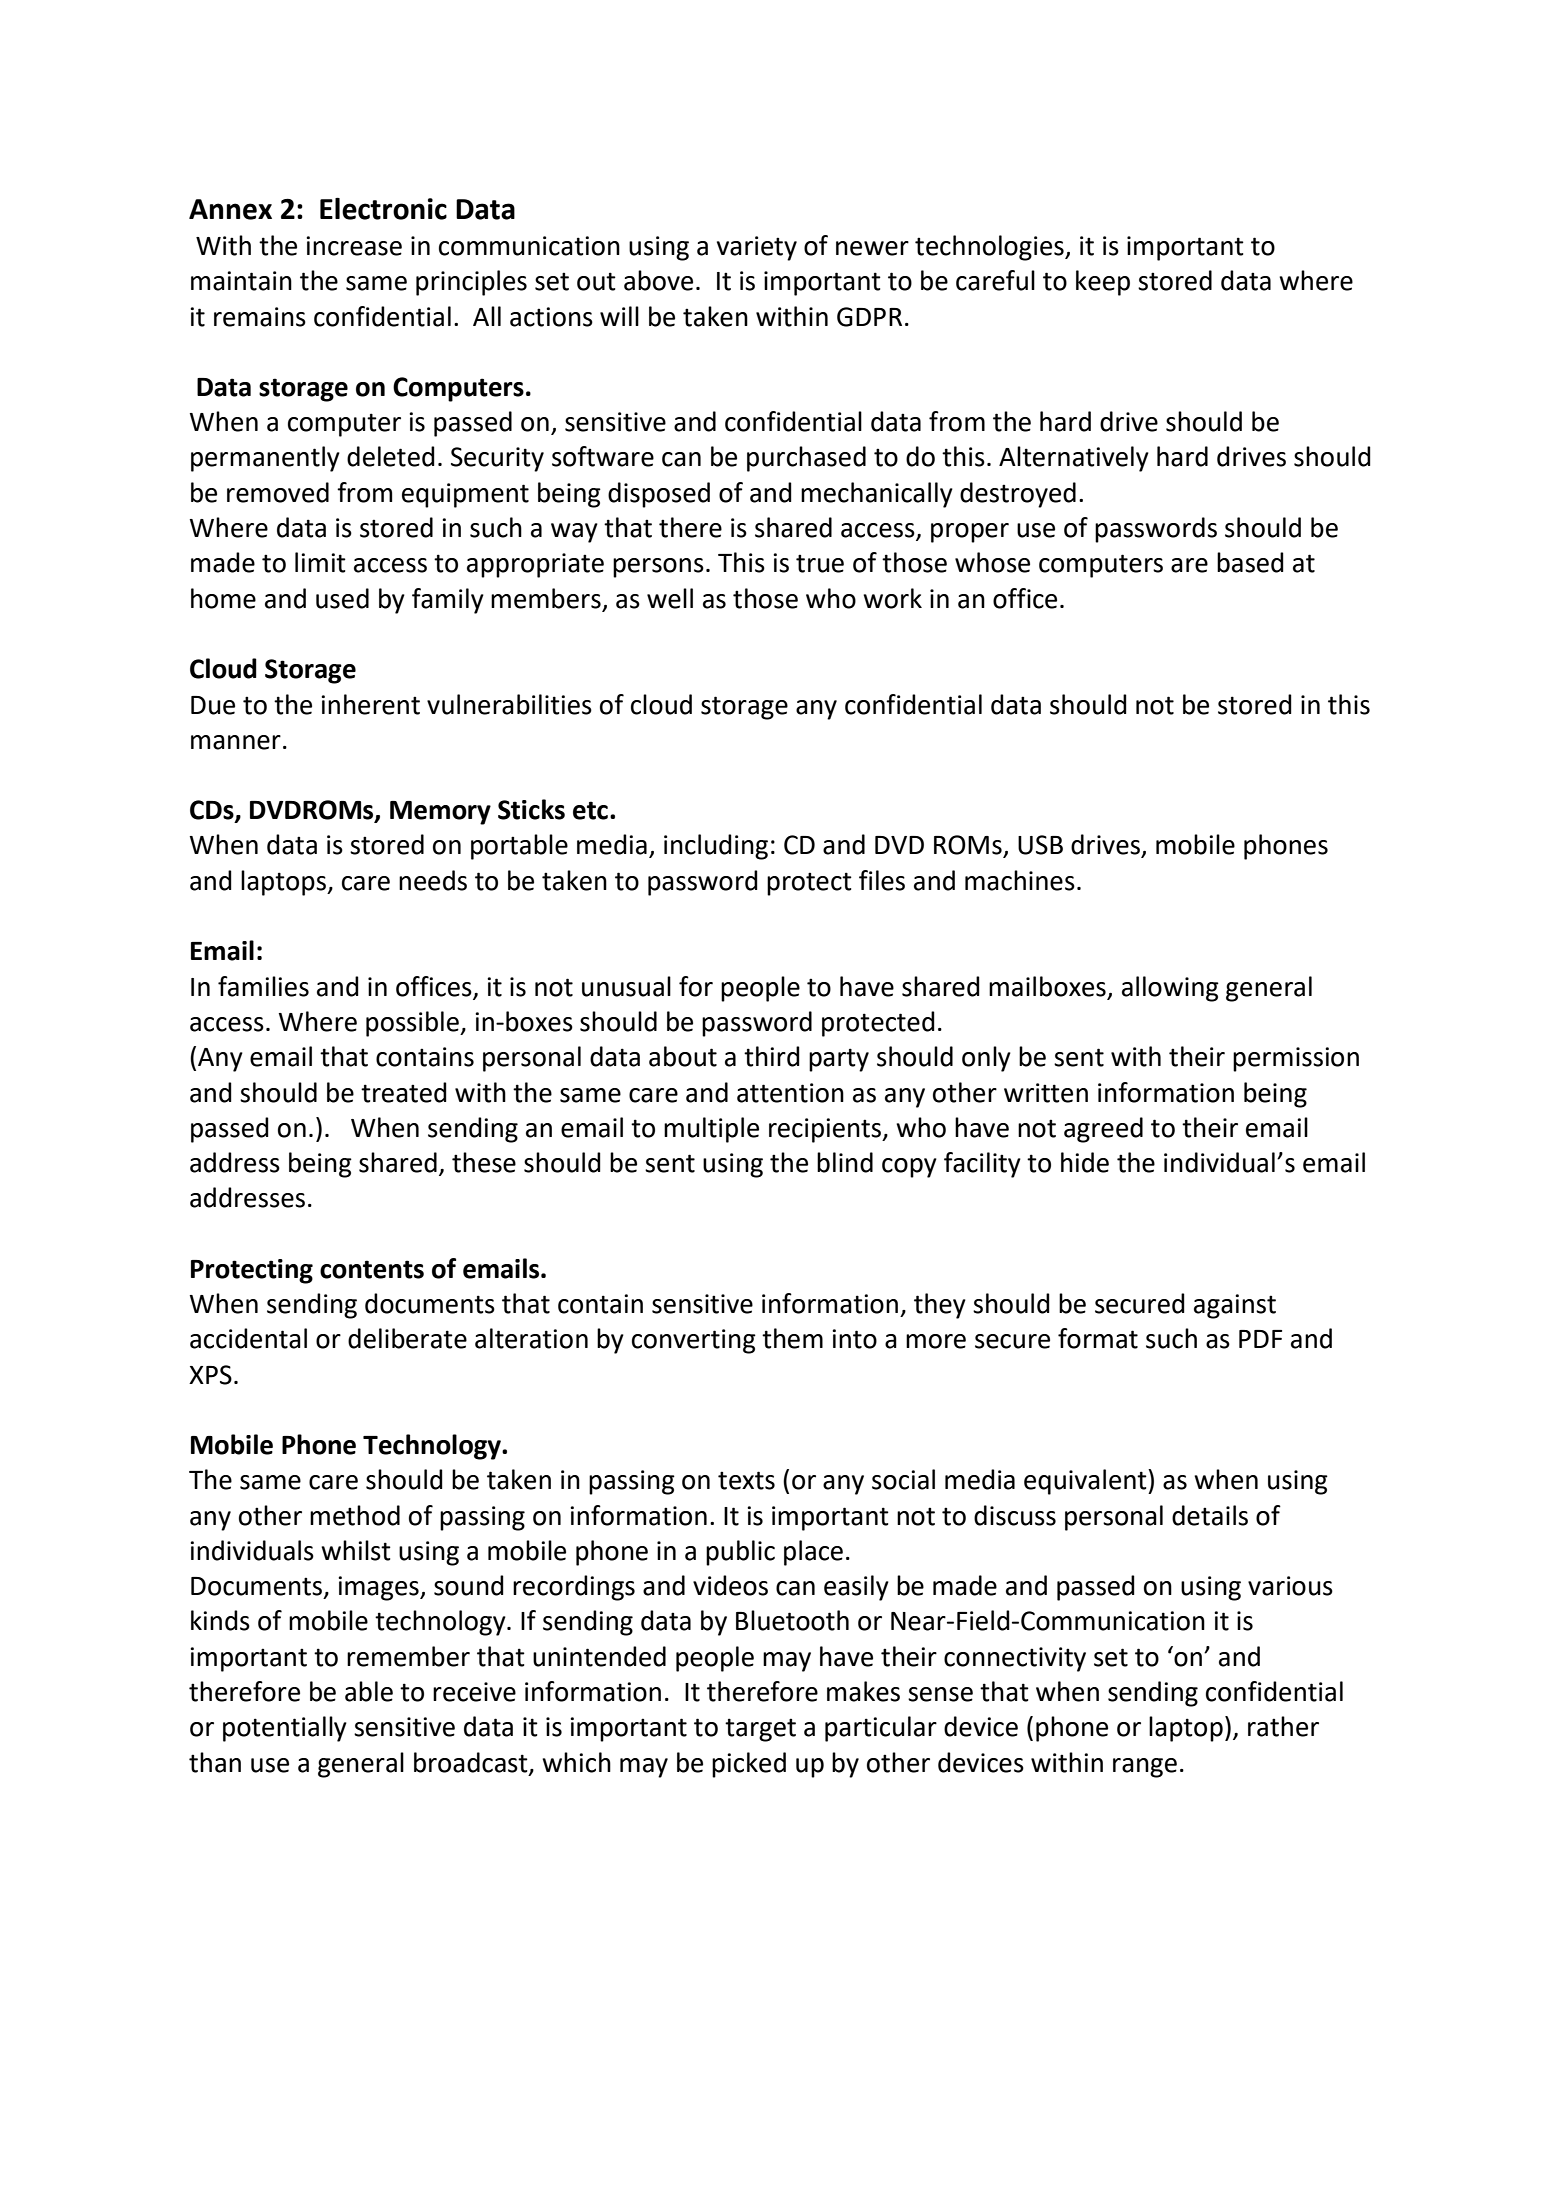 This document has height=2211, width=1563. What do you see at coordinates (845, 1162) in the document?
I see `blind` at bounding box center [845, 1162].
